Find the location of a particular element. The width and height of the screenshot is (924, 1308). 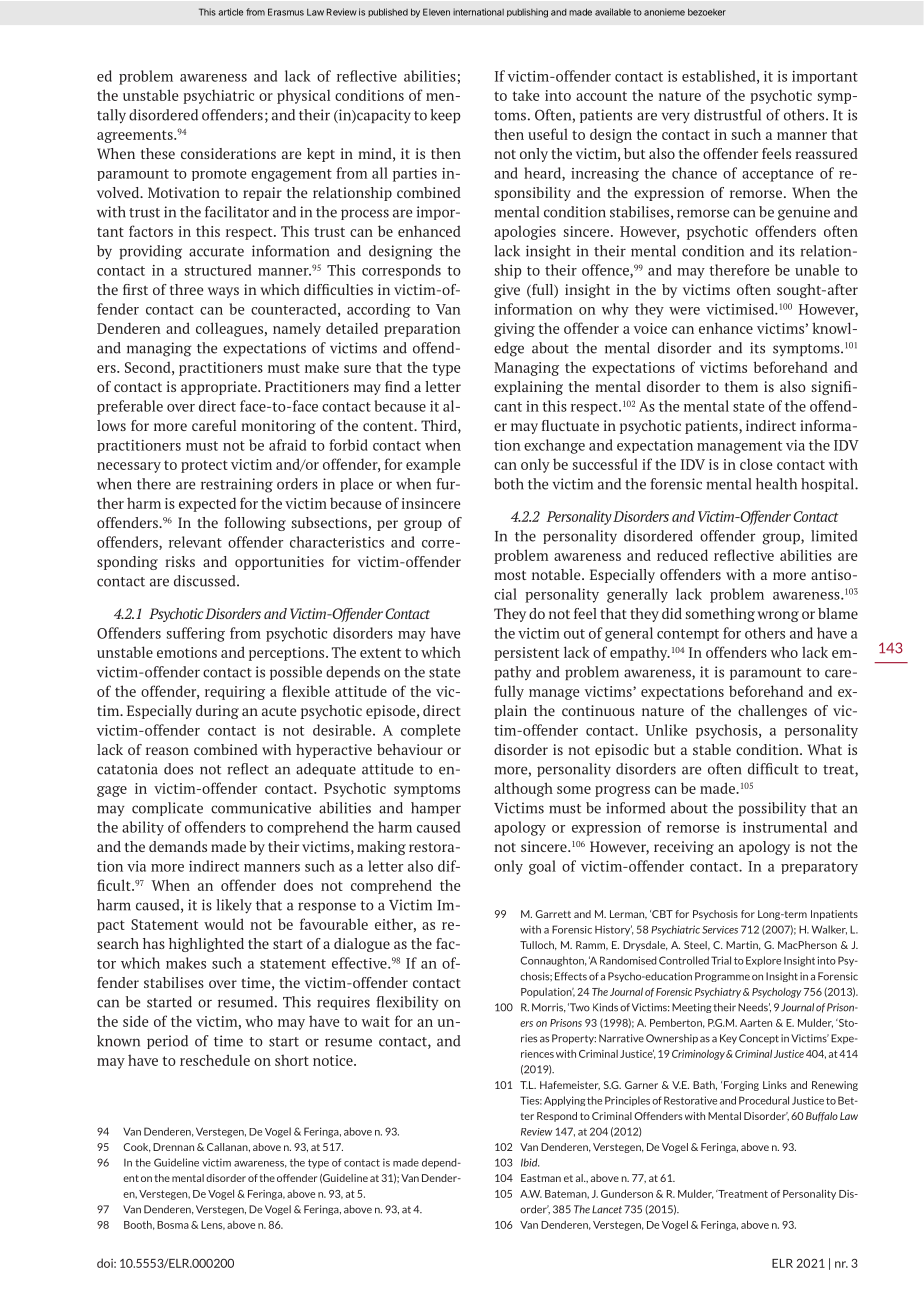

possibility is located at coordinates (772, 809).
